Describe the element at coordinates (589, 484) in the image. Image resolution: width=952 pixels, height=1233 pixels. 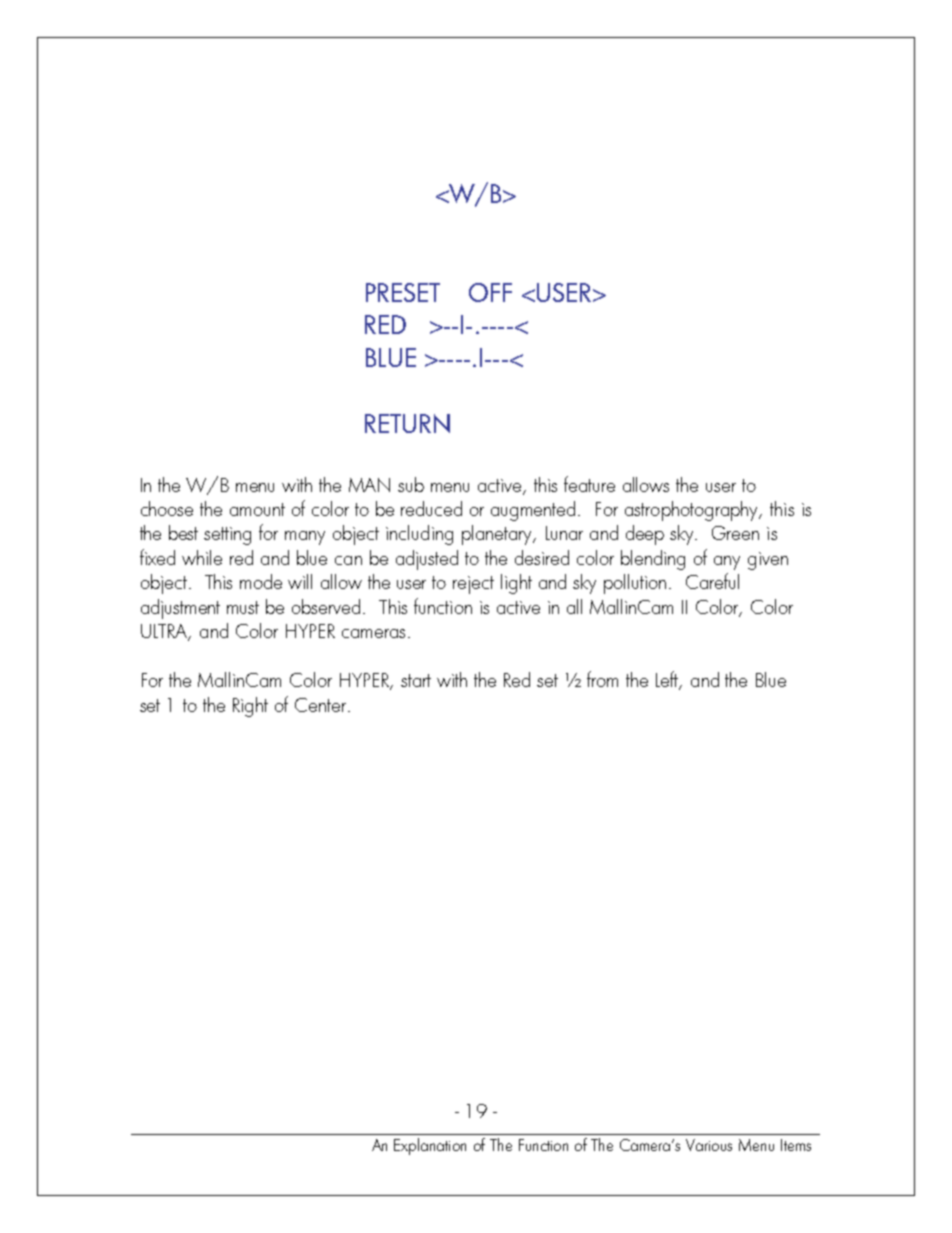
I see `feature` at that location.
